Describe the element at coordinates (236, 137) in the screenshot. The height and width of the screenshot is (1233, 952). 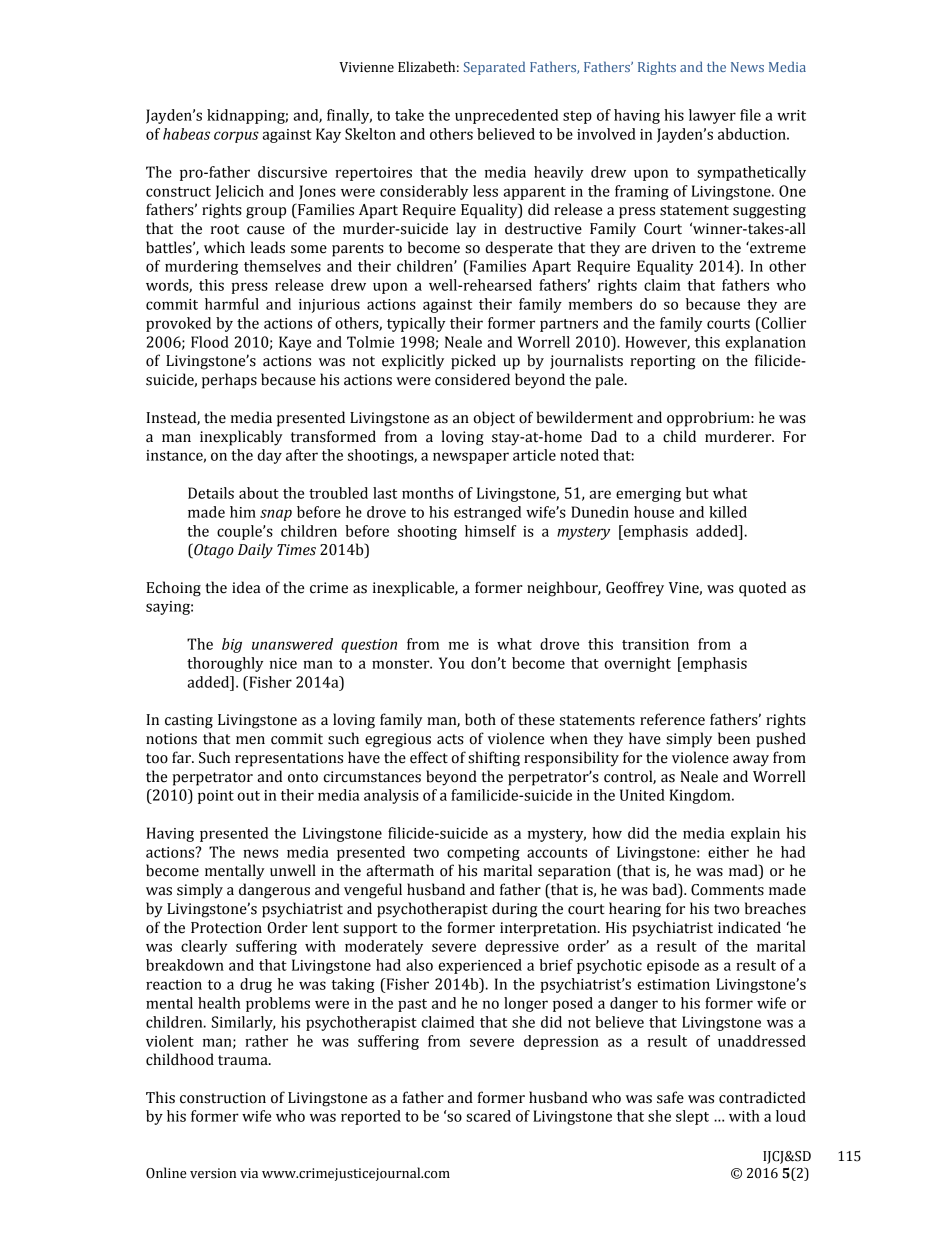
I see `corpus` at that location.
